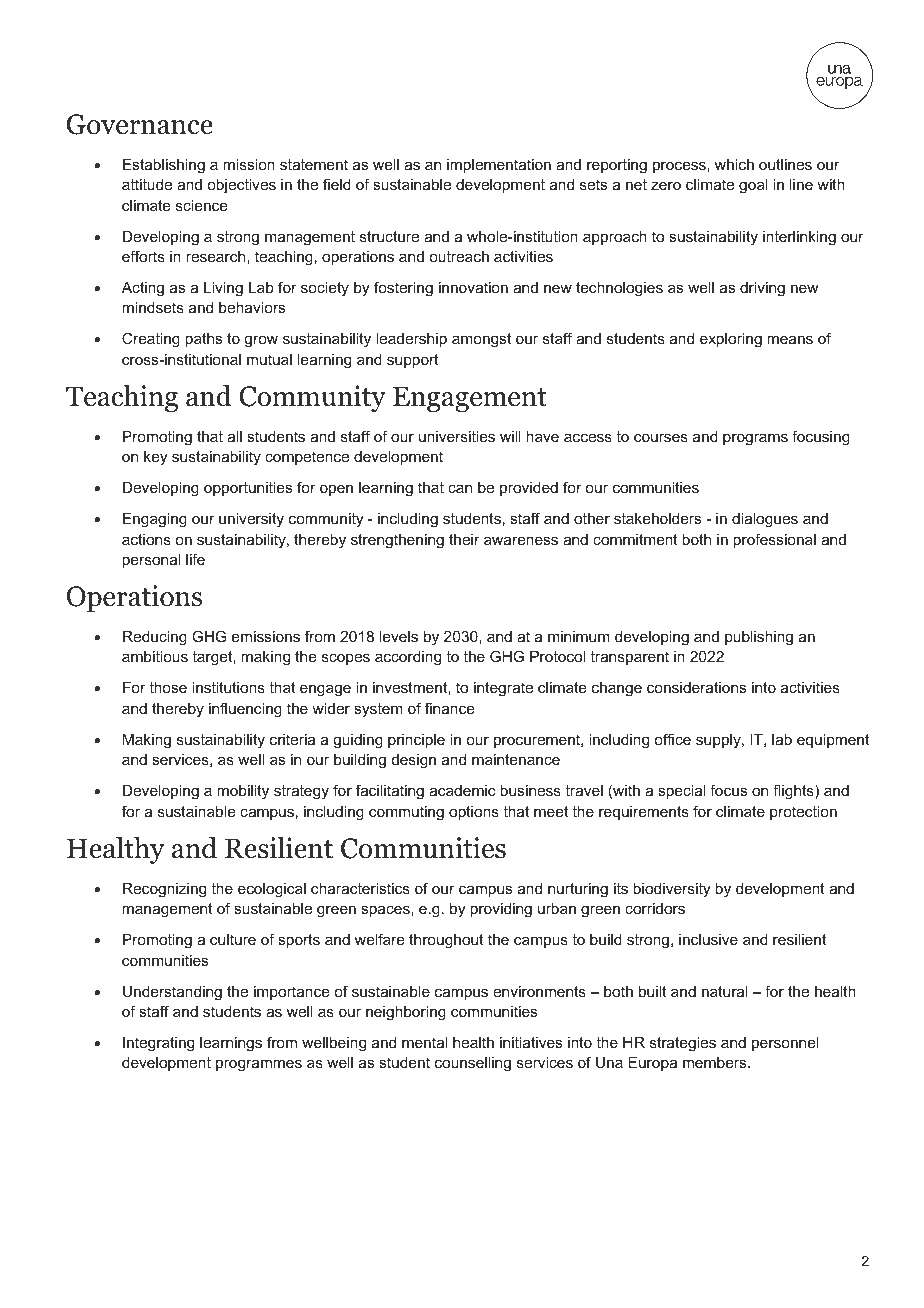  I want to click on personnel, so click(785, 1044).
